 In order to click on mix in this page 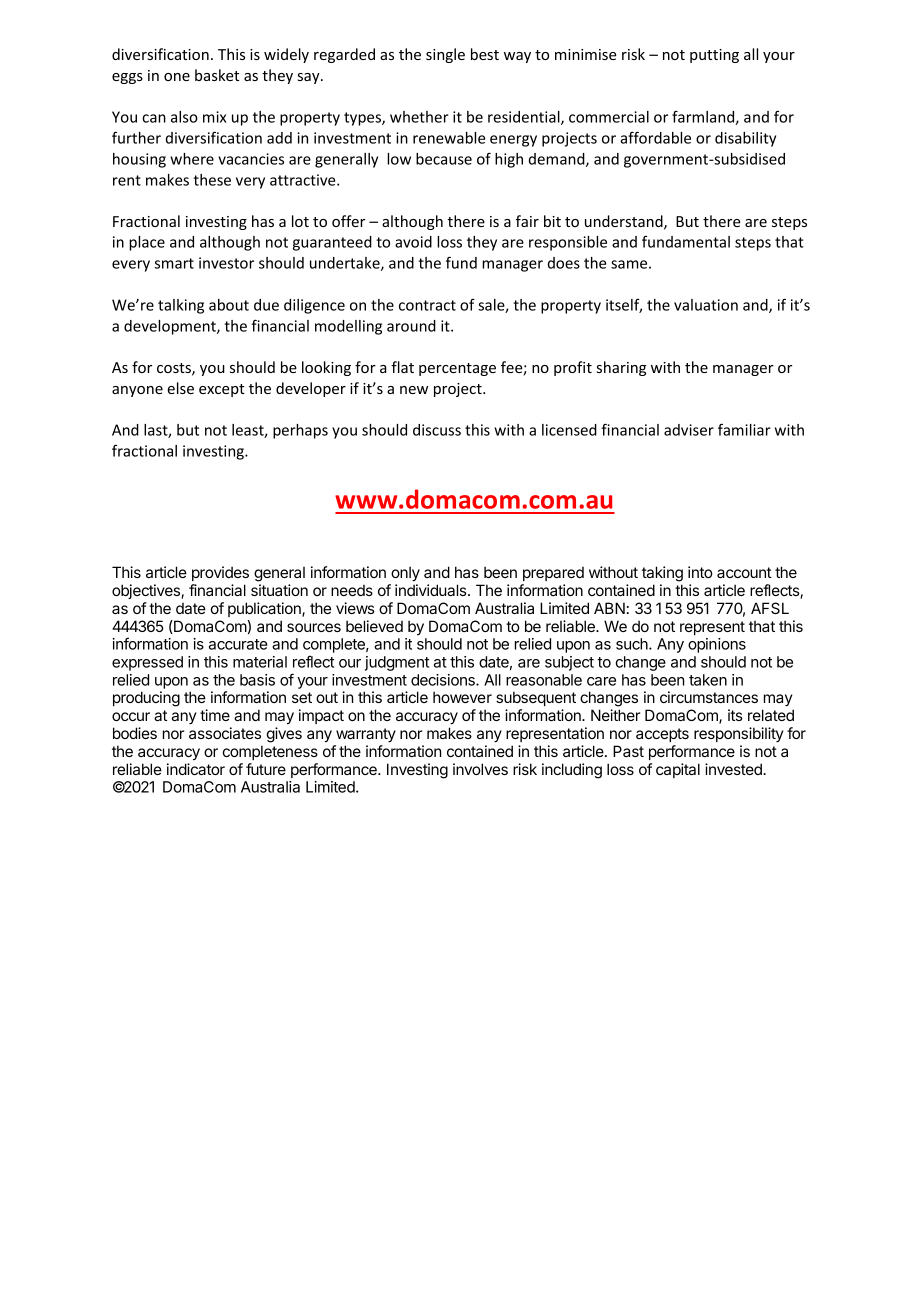, I will do `click(214, 117)`.
